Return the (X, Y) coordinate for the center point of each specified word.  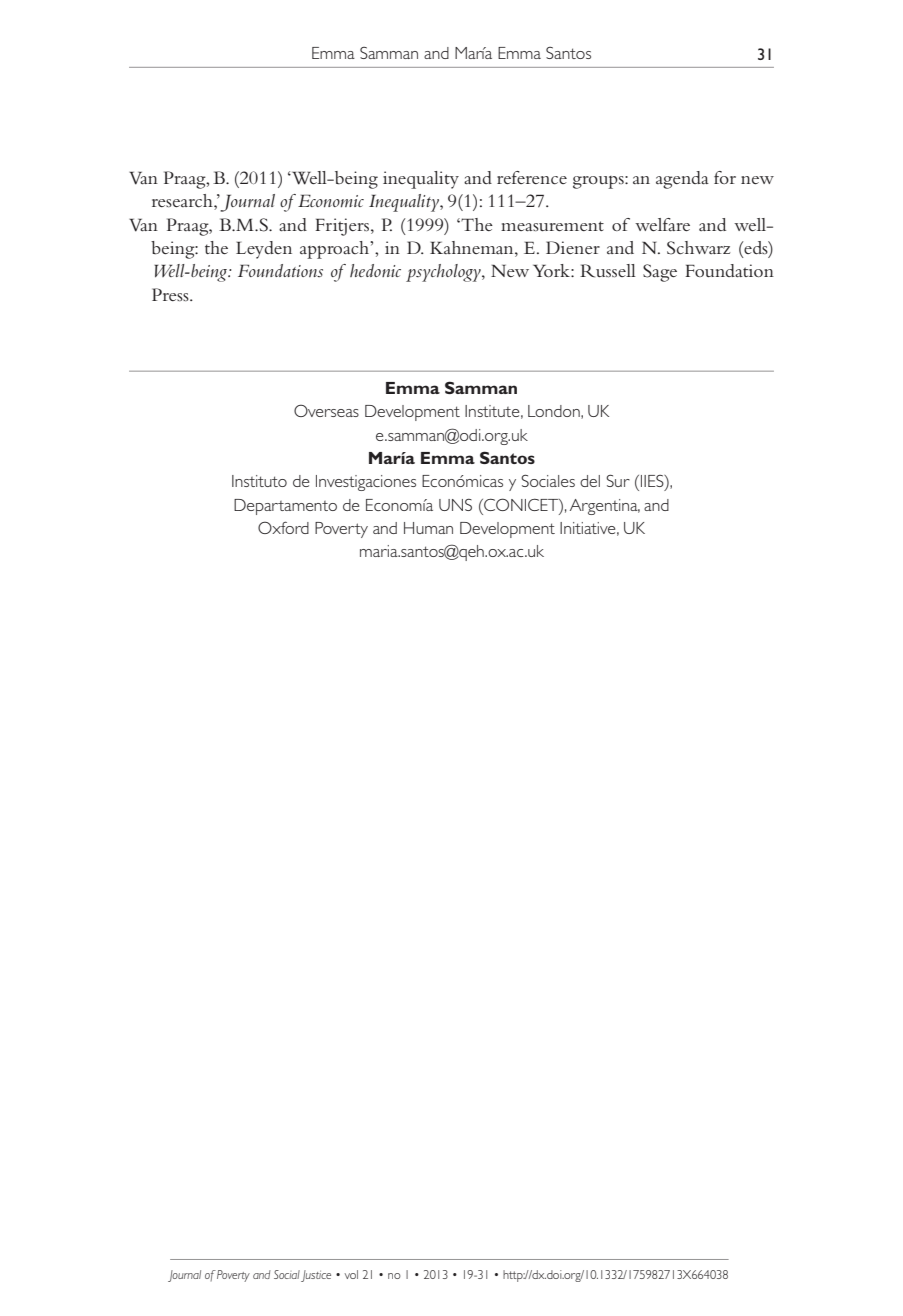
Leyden (264, 250)
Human (428, 528)
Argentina (605, 507)
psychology (444, 273)
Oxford (283, 527)
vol (351, 1274)
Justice (316, 1276)
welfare (662, 224)
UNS (455, 505)
